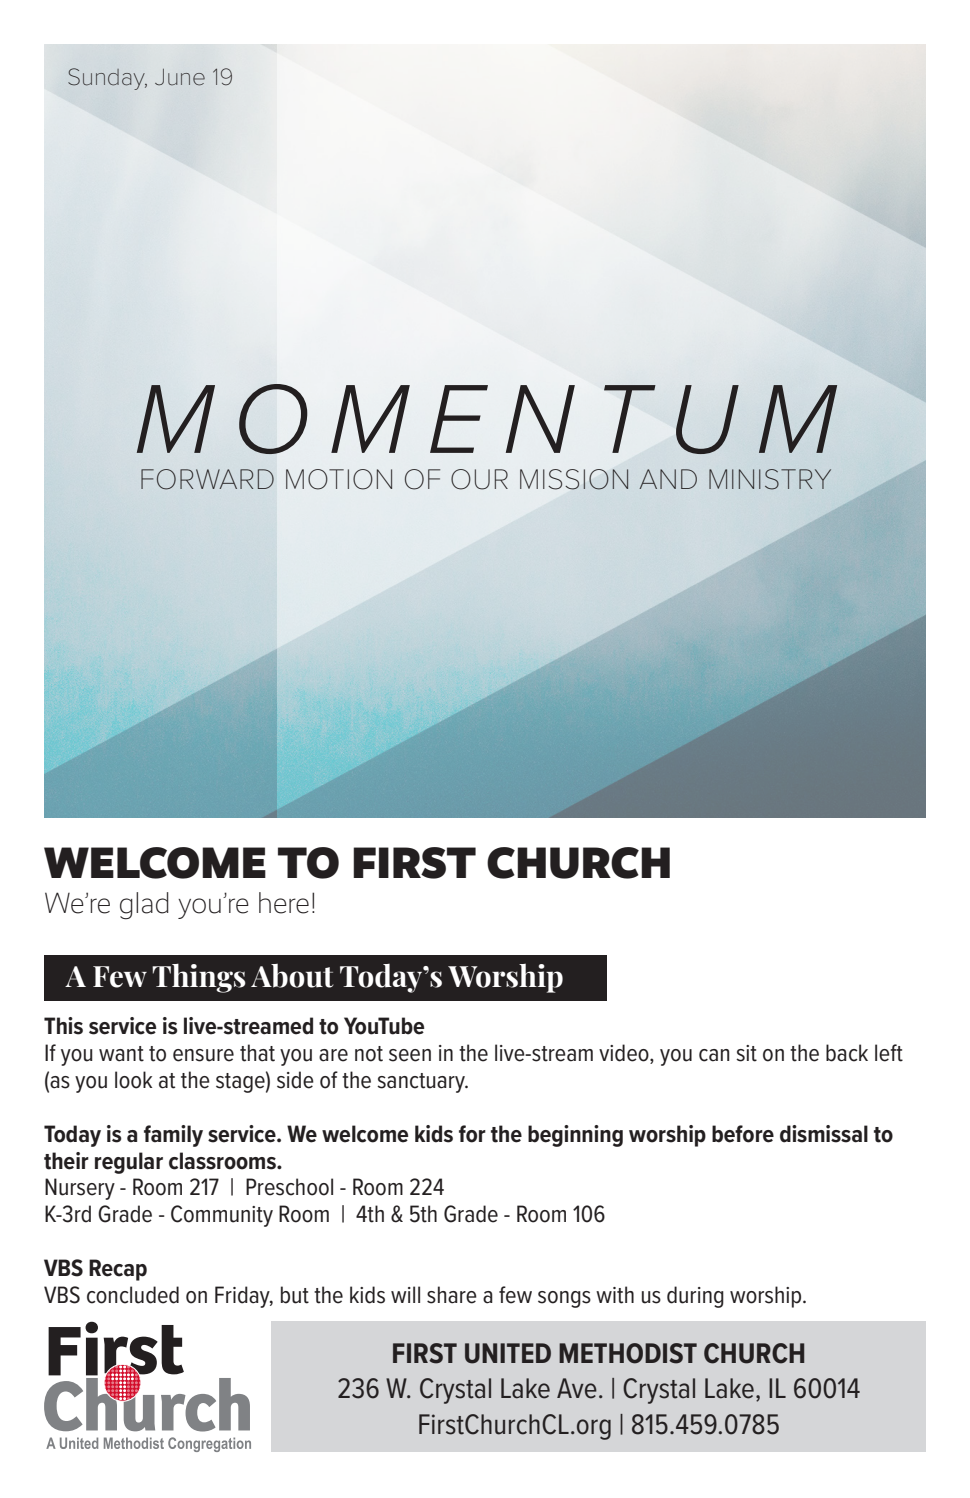 Image resolution: width=970 pixels, height=1498 pixels. What do you see at coordinates (133, 1295) in the page?
I see `concluded` at bounding box center [133, 1295].
